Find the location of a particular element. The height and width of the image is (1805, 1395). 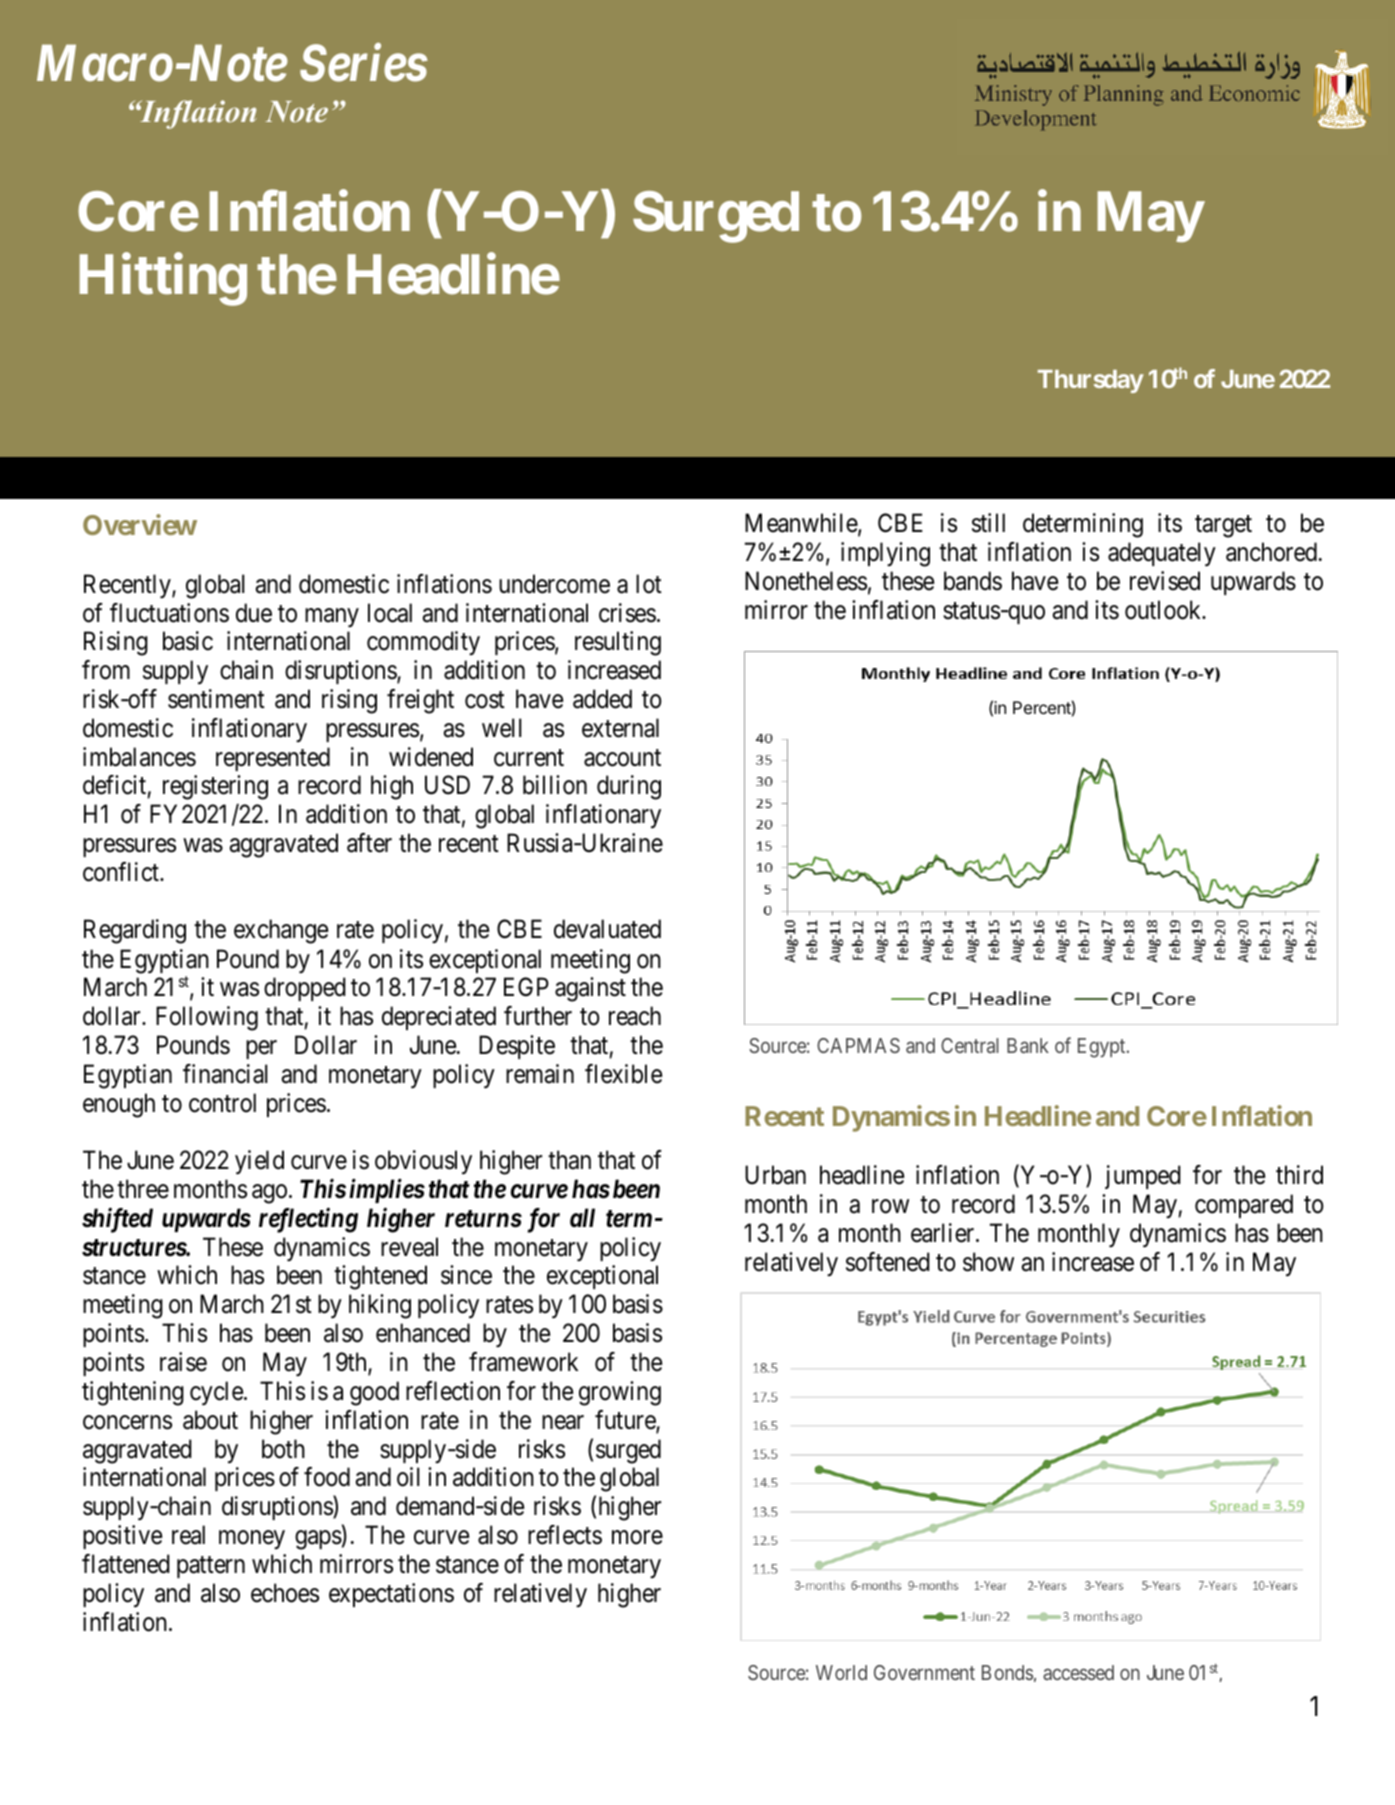

Following is located at coordinates (207, 1018).
